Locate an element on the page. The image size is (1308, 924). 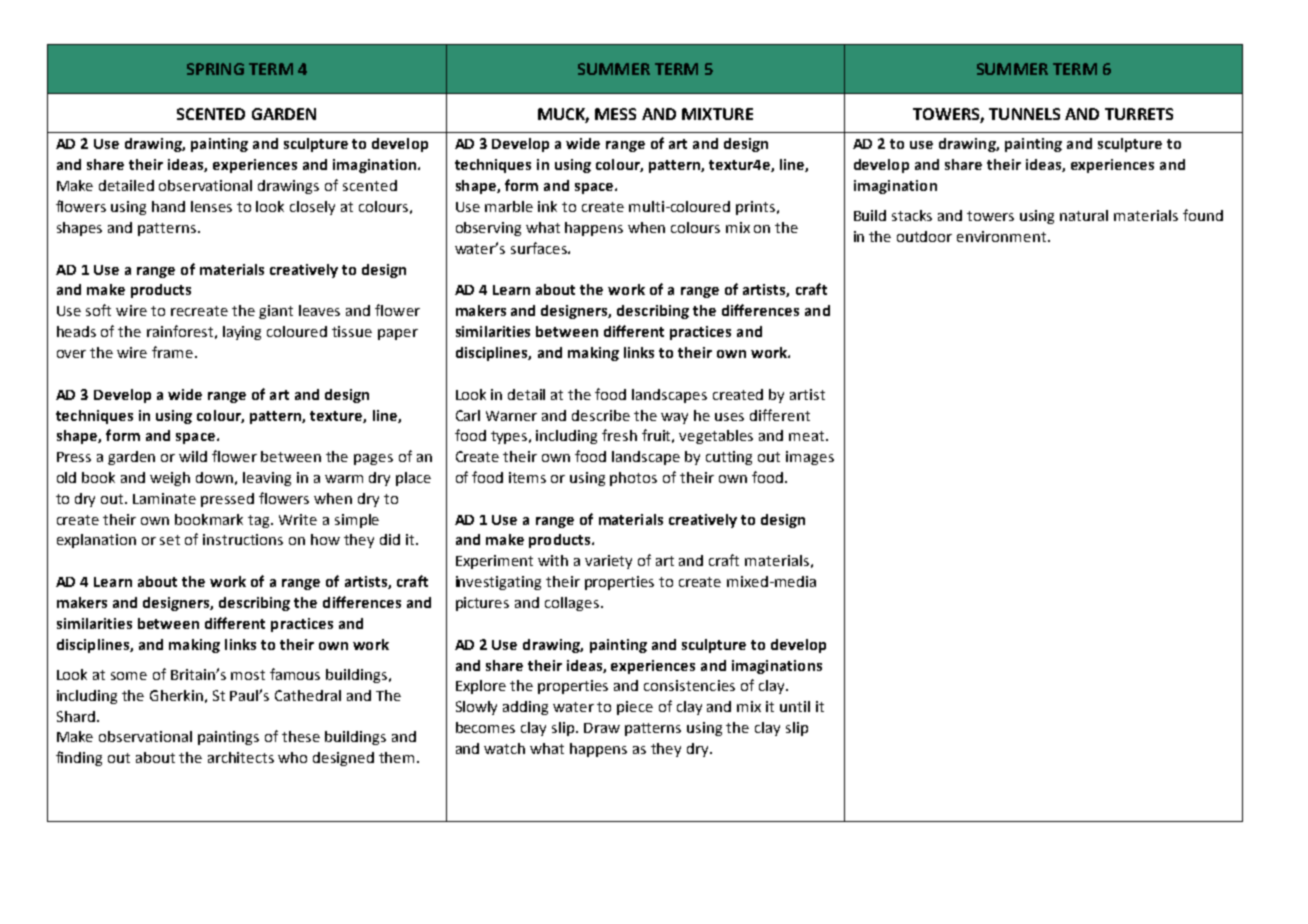
giant is located at coordinates (276, 312).
